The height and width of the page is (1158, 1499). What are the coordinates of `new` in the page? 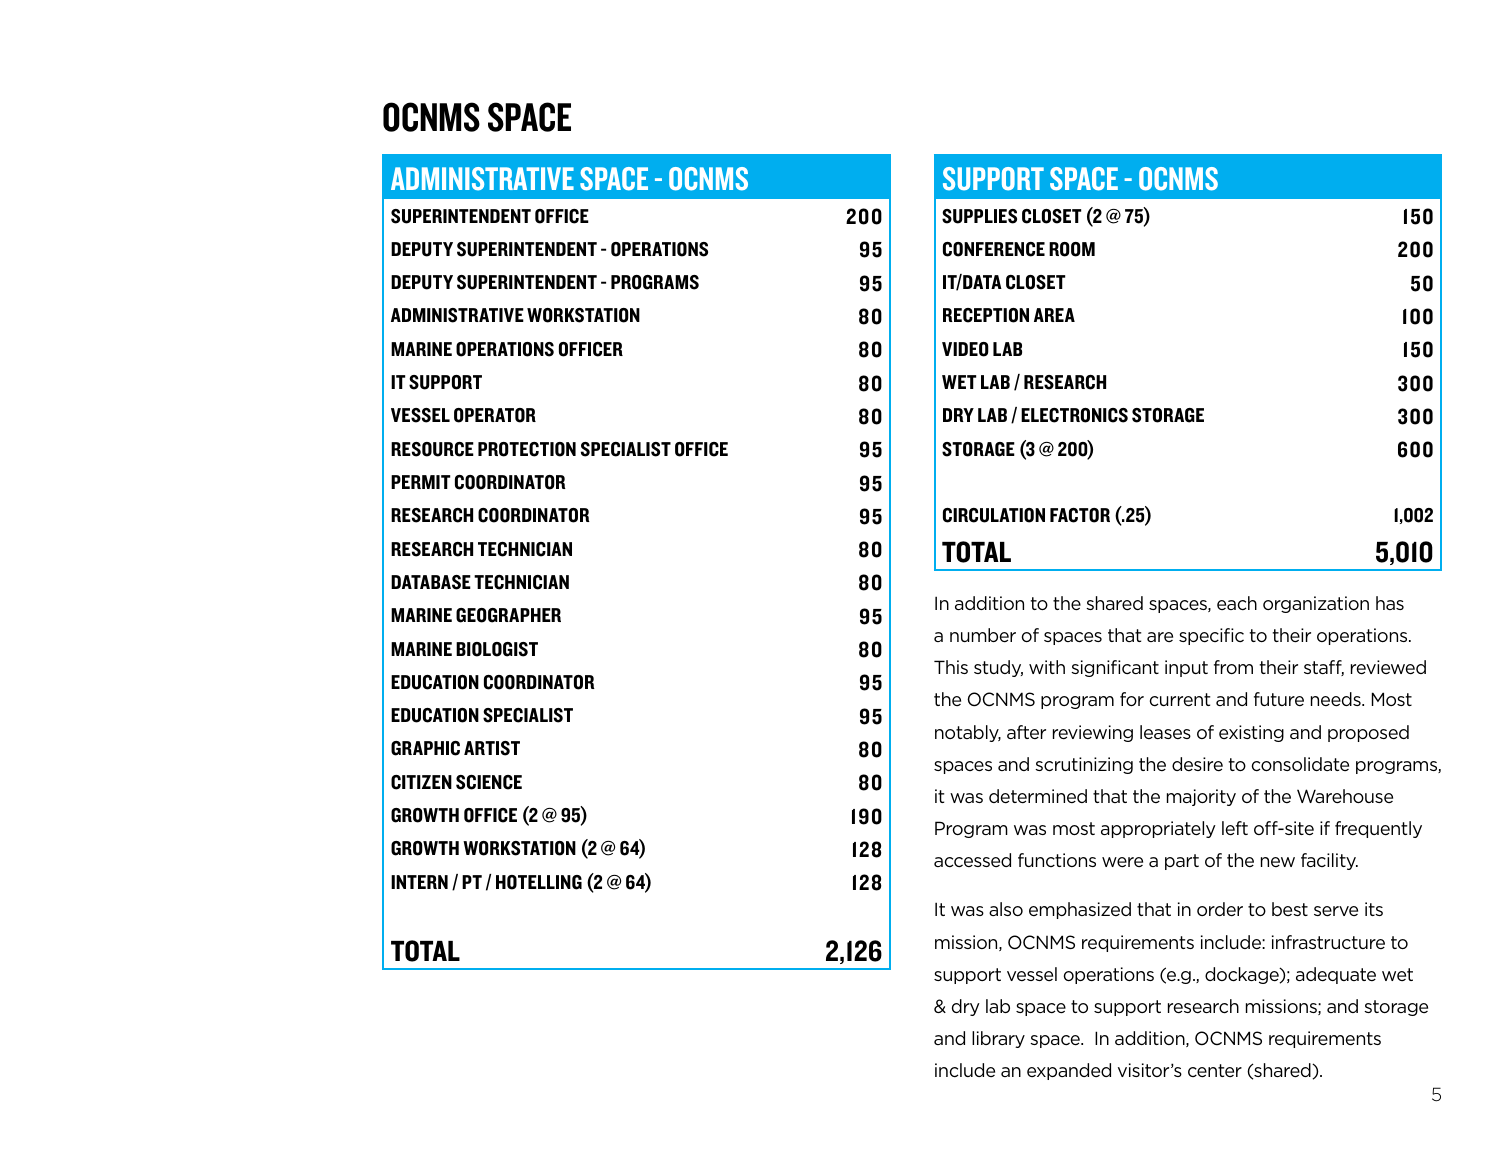 It's located at (1278, 862).
